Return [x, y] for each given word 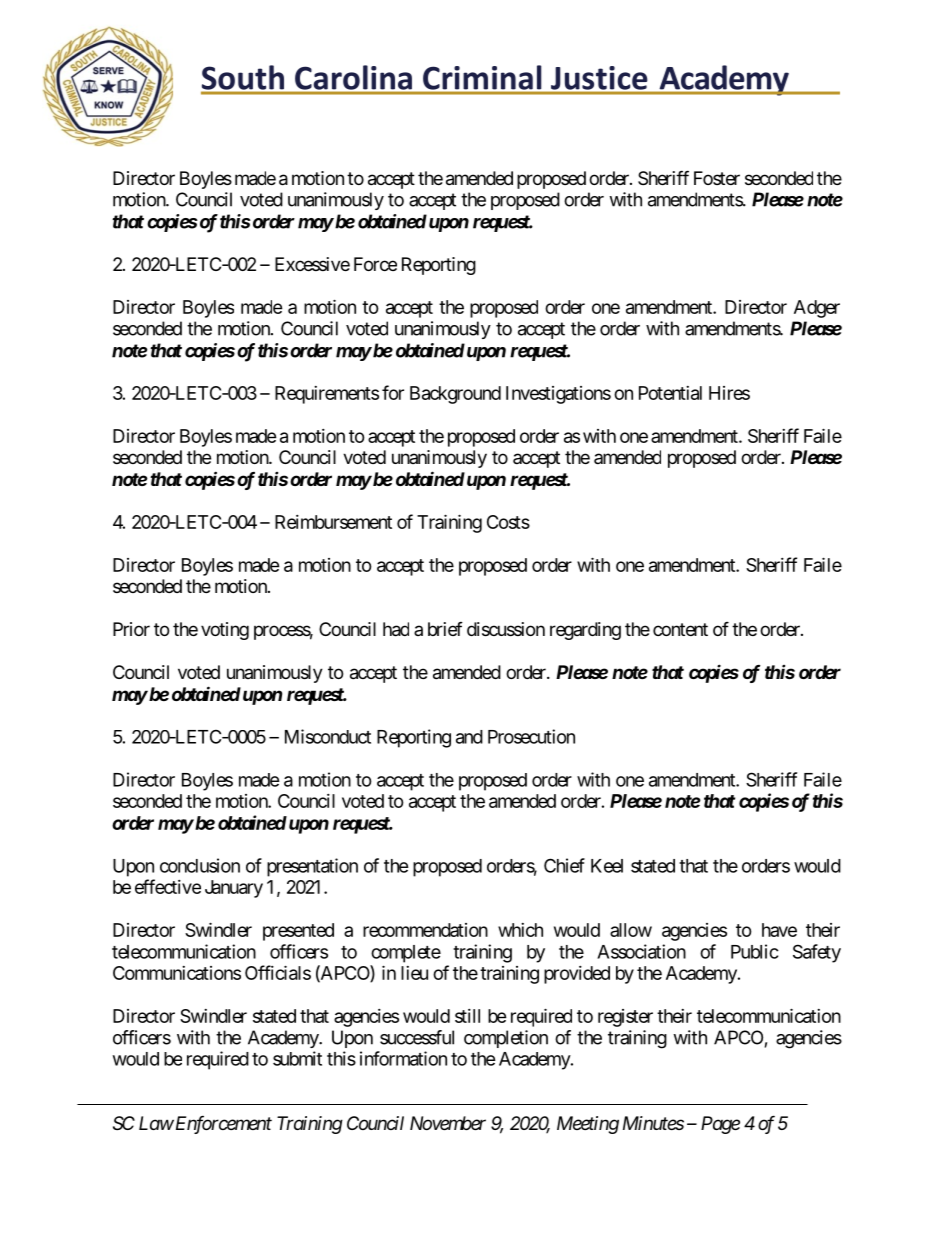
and [469, 737]
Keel [607, 866]
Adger [817, 309]
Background [455, 395]
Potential [670, 393]
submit [297, 1058]
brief [445, 629]
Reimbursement [333, 522]
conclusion [200, 865]
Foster [717, 178]
